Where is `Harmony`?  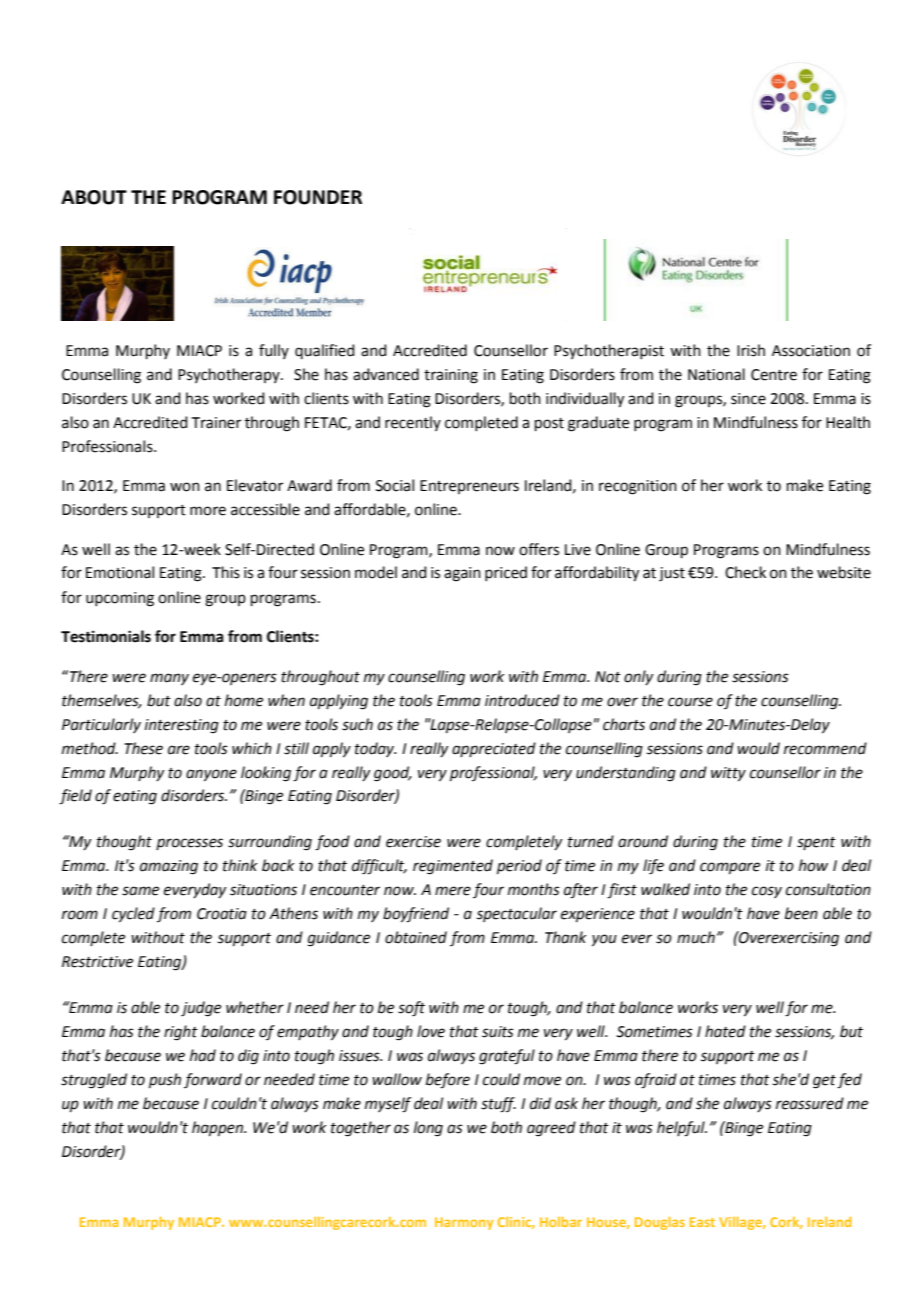 Harmony is located at coordinates (464, 1223).
